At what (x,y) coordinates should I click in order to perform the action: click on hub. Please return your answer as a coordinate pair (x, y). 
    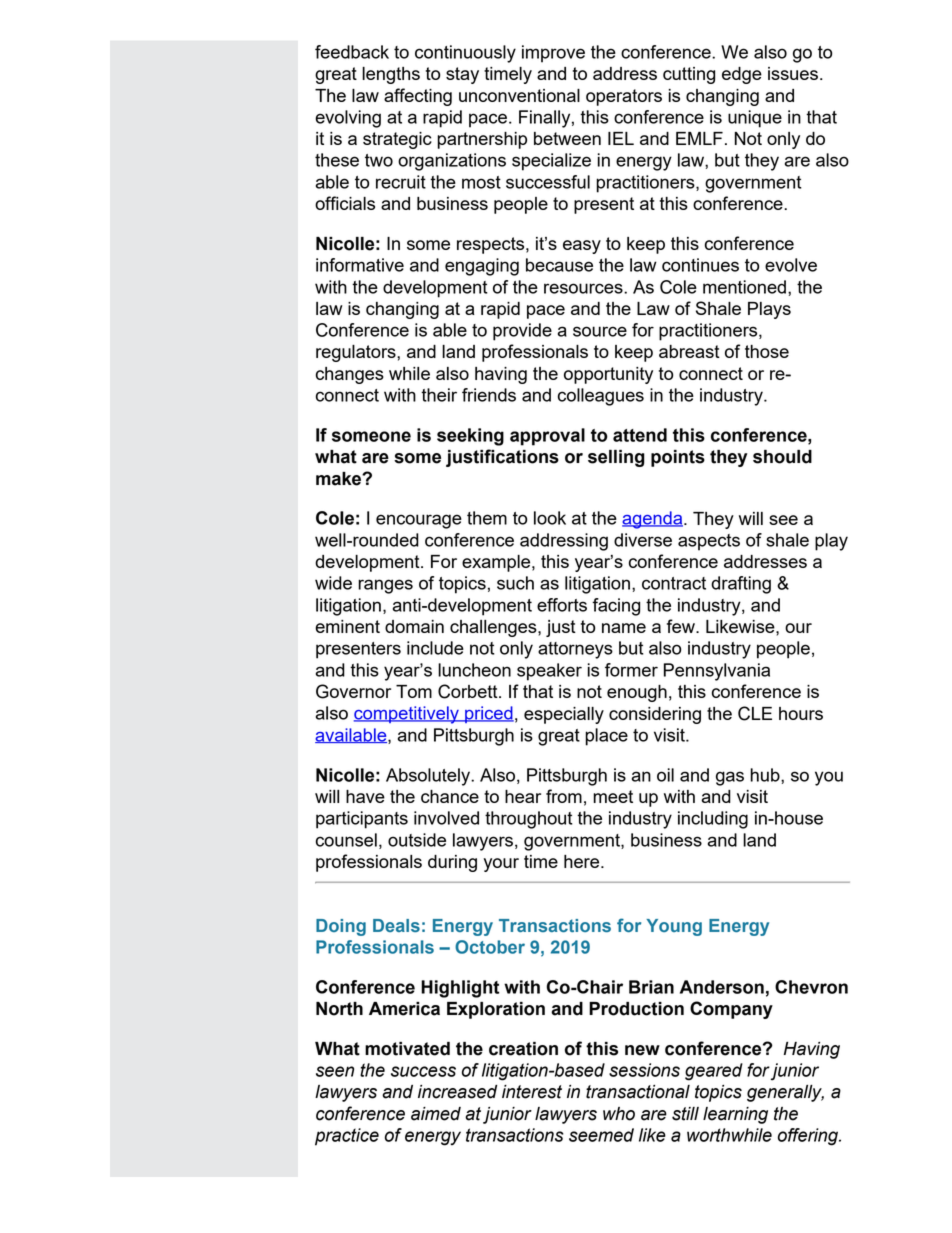
    Looking at the image, I should click on (766, 775).
